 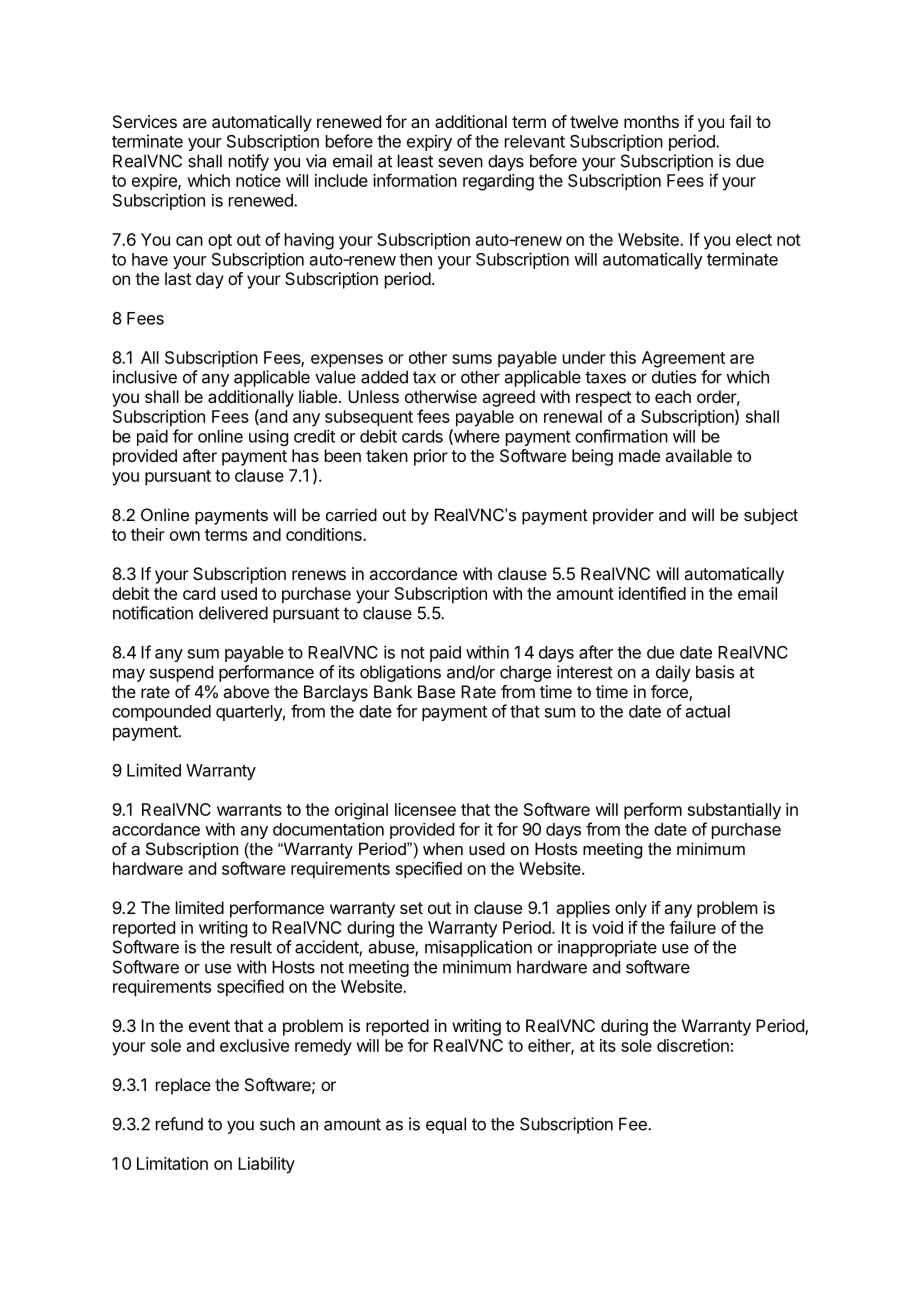 What do you see at coordinates (249, 162) in the screenshot?
I see `notify` at bounding box center [249, 162].
